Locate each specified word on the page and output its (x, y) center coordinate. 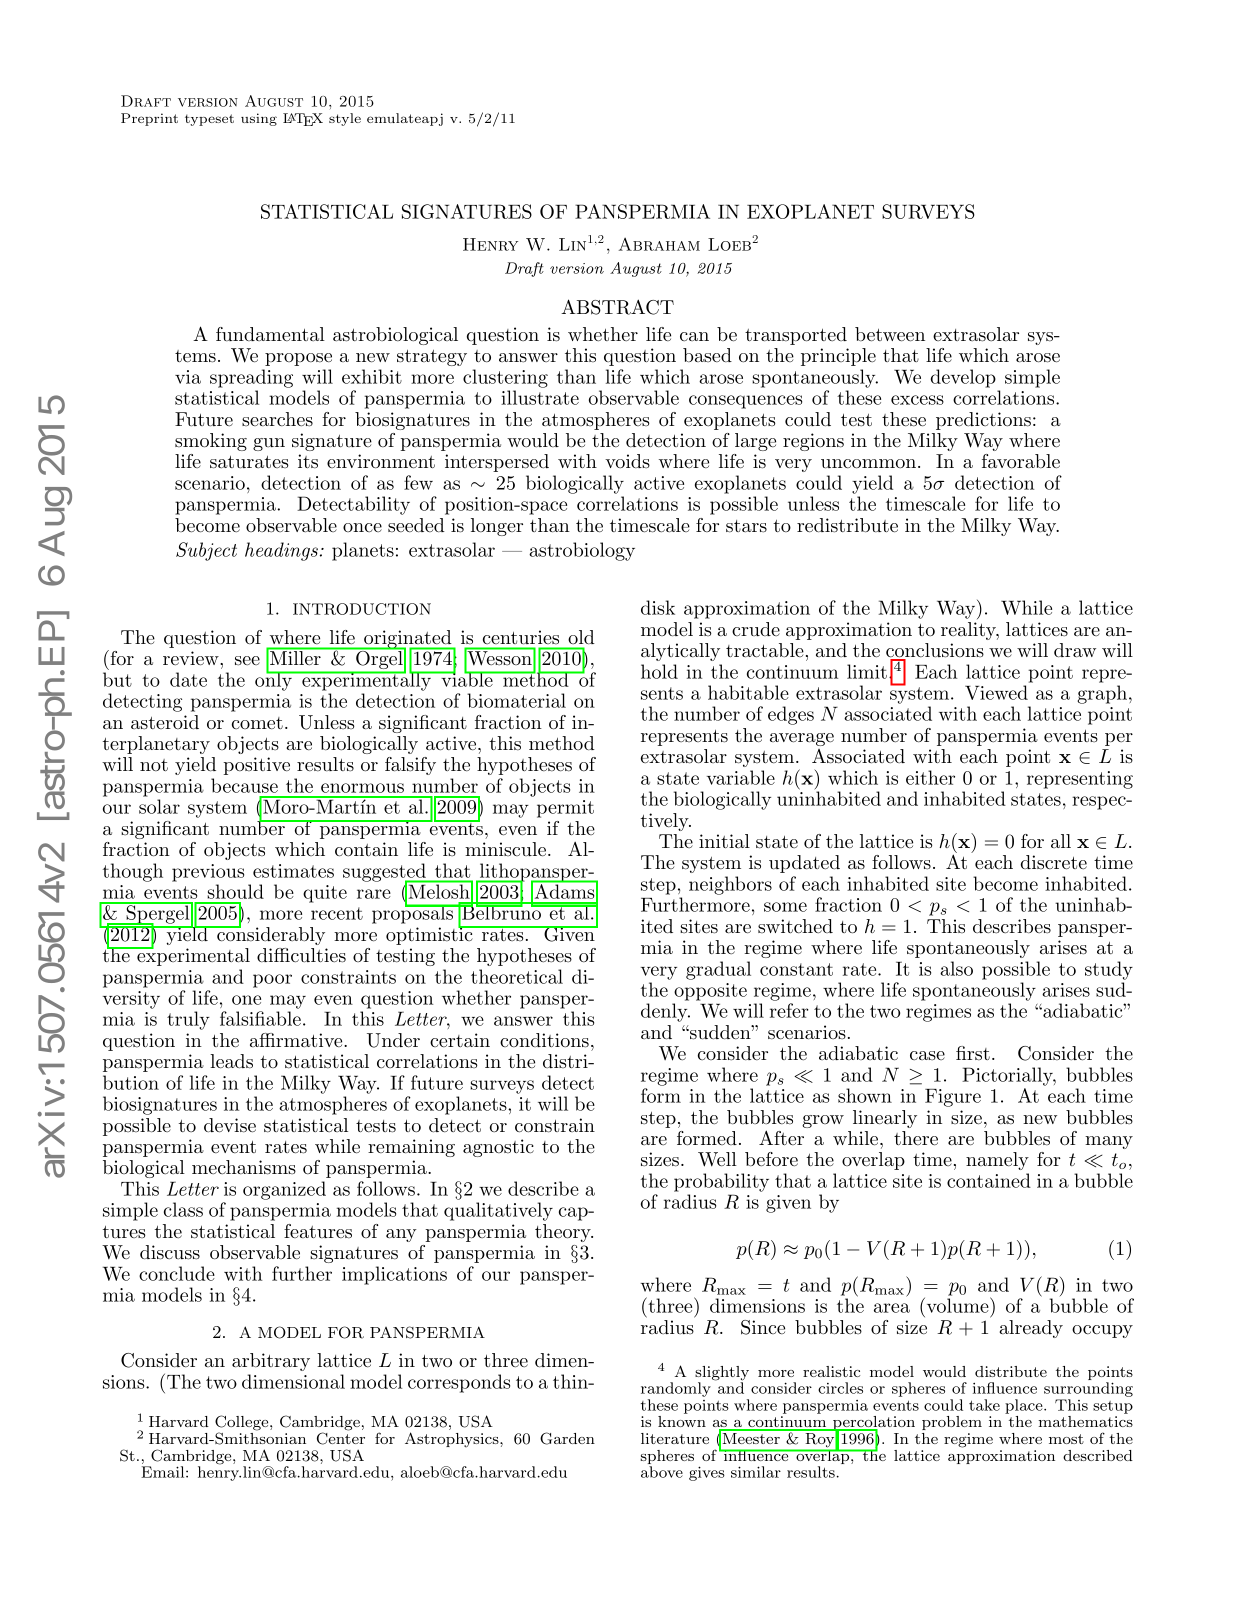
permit (565, 809)
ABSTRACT (617, 307)
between (890, 334)
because (244, 785)
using (259, 119)
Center (341, 1438)
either (930, 777)
